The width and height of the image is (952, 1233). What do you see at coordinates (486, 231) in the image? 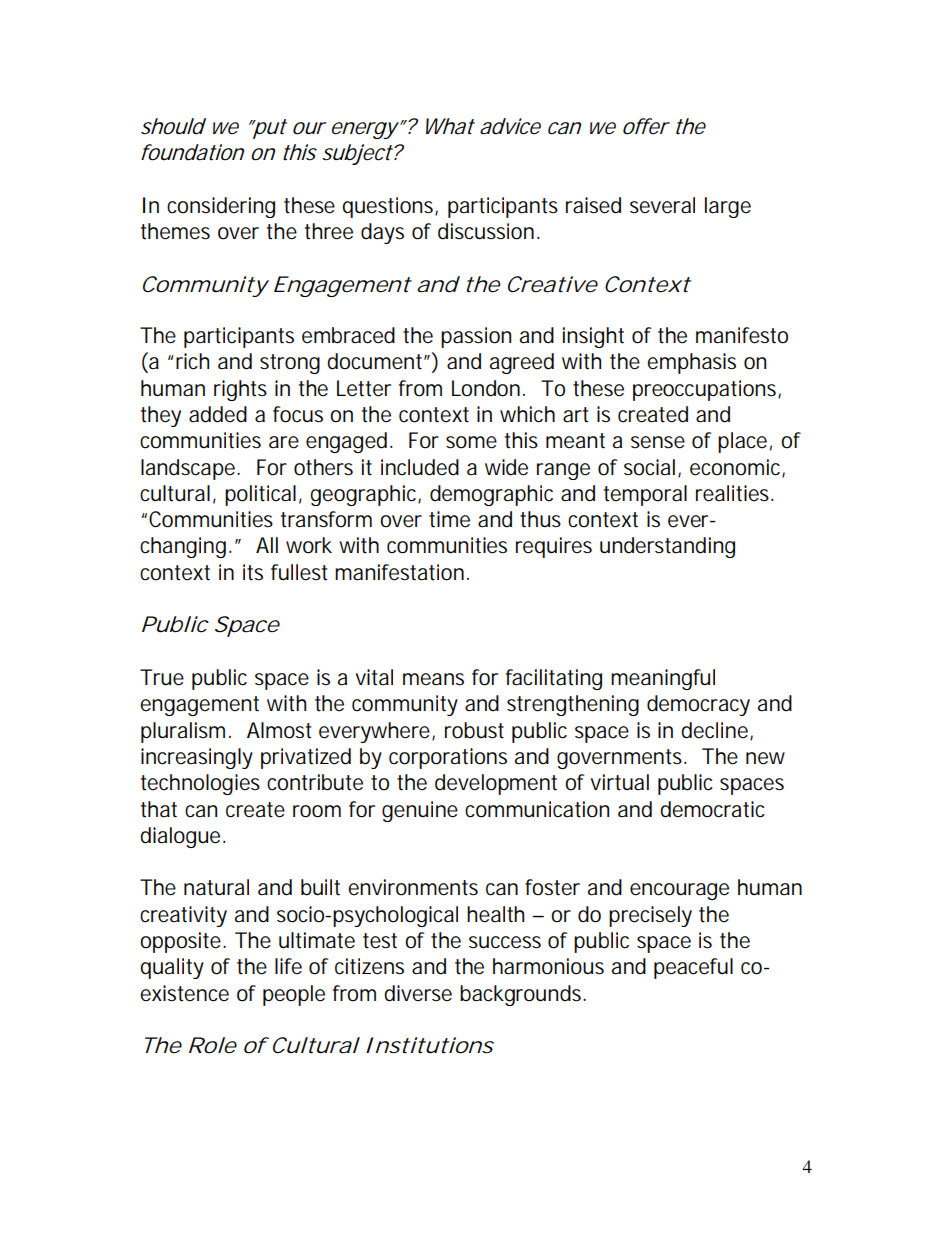
I see `discussion` at bounding box center [486, 231].
